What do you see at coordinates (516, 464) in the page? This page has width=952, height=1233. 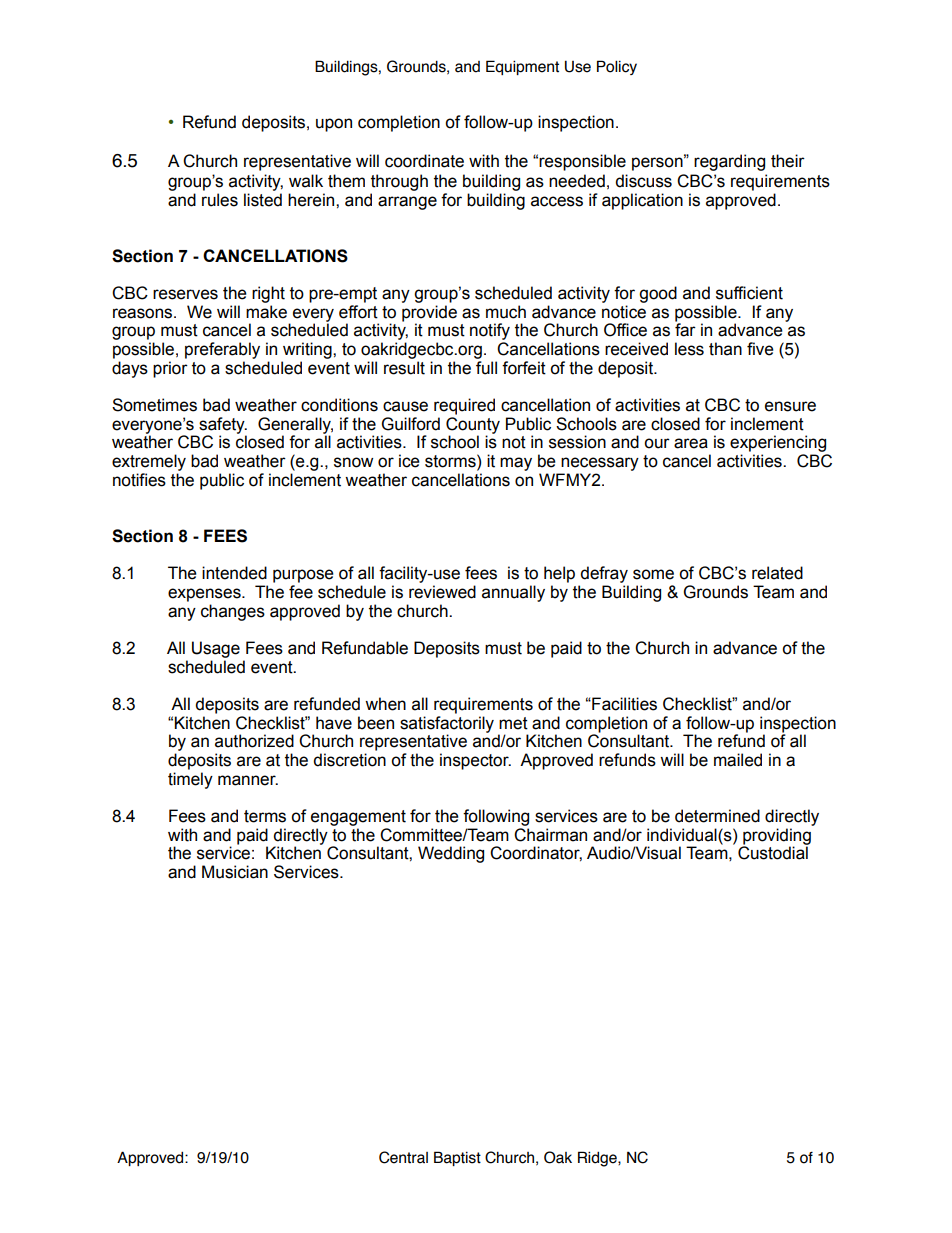 I see `may` at bounding box center [516, 464].
